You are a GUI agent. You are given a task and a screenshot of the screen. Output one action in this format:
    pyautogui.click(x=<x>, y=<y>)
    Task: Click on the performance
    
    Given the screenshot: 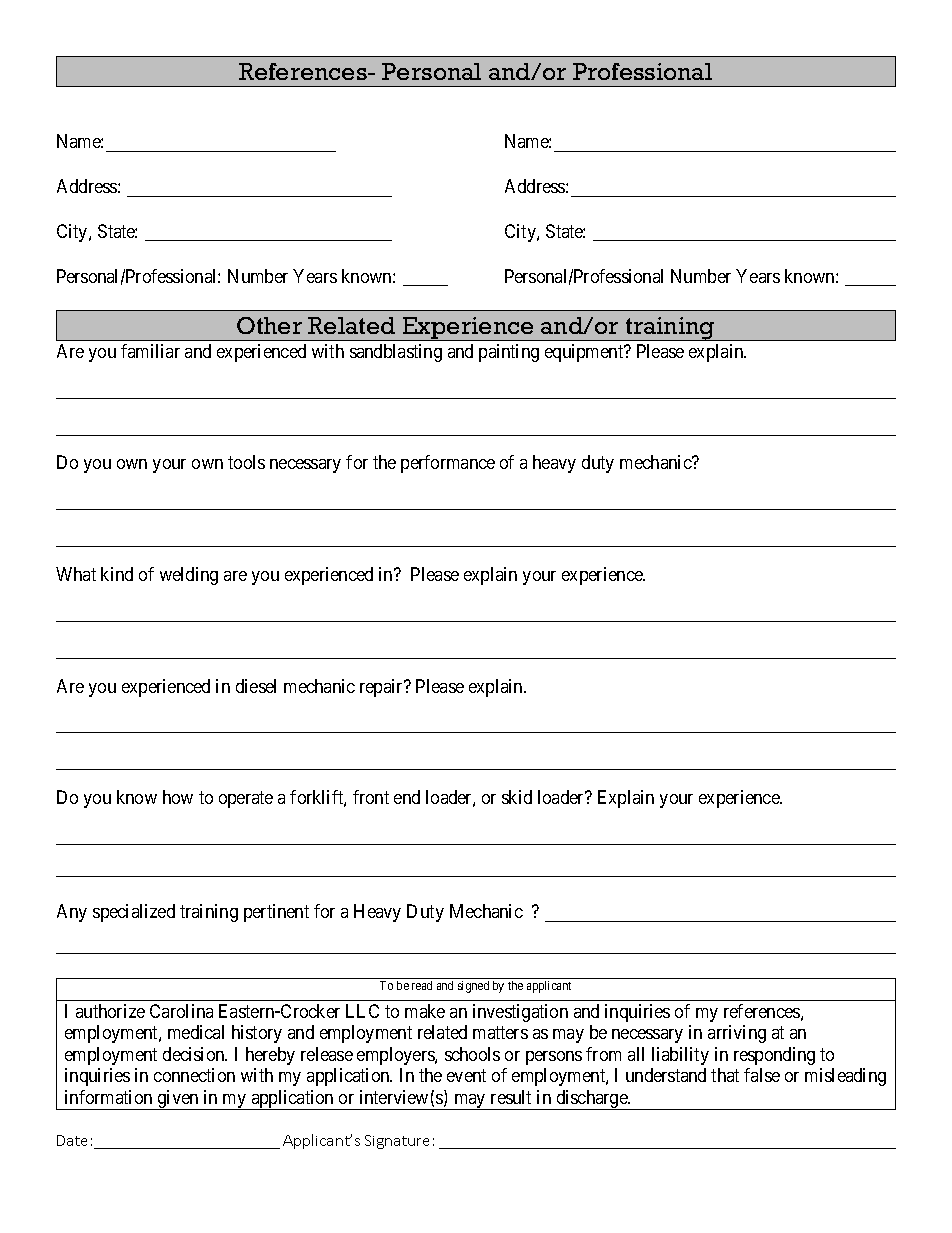 What is the action you would take?
    pyautogui.click(x=448, y=464)
